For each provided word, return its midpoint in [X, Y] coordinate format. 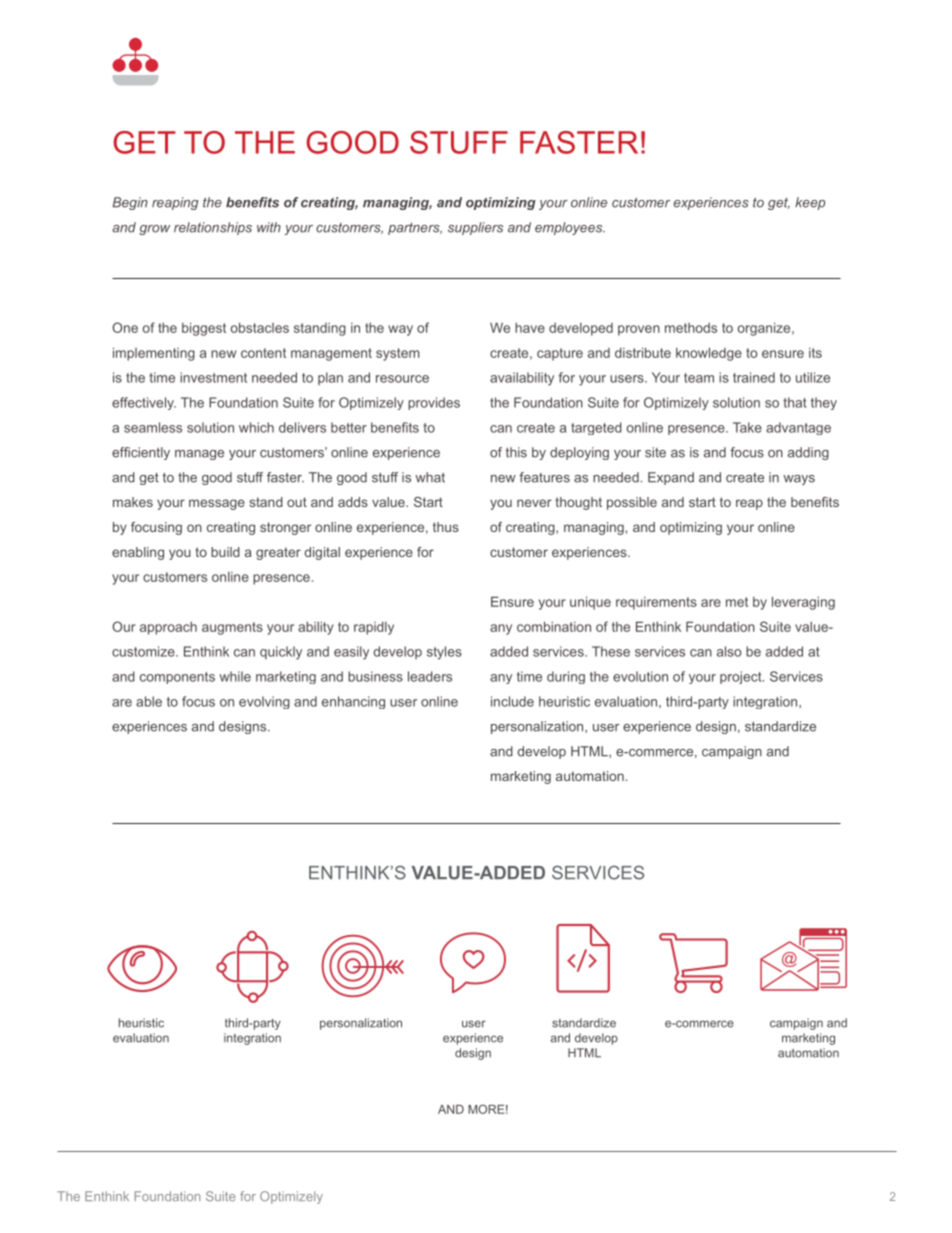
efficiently [141, 453]
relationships [213, 228]
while [235, 676]
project [742, 677]
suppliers [475, 228]
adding [808, 453]
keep [810, 203]
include [512, 701]
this [516, 452]
